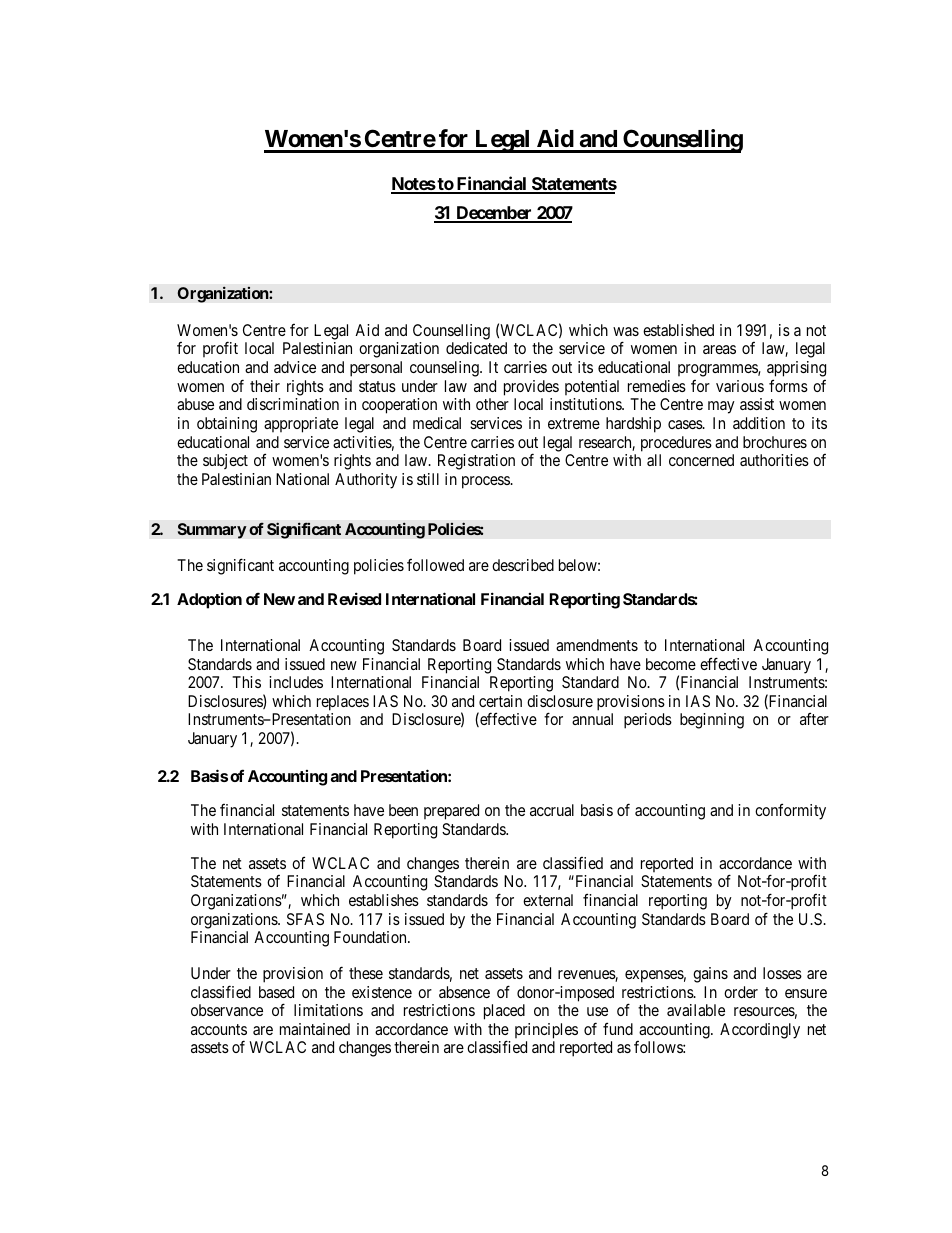 The width and height of the image is (952, 1233). Describe the element at coordinates (494, 214) in the image. I see `December` at that location.
